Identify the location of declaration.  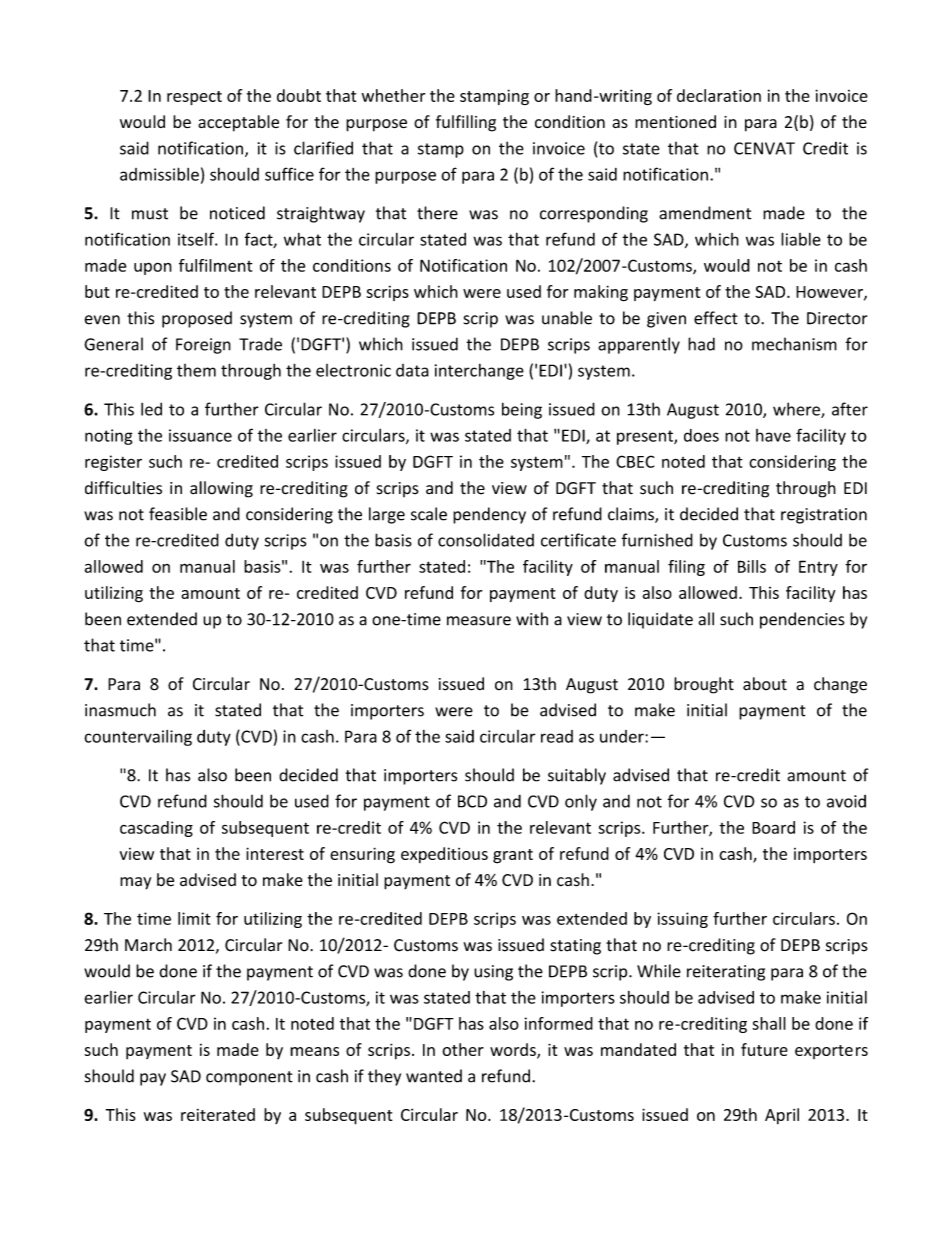
(719, 95).
